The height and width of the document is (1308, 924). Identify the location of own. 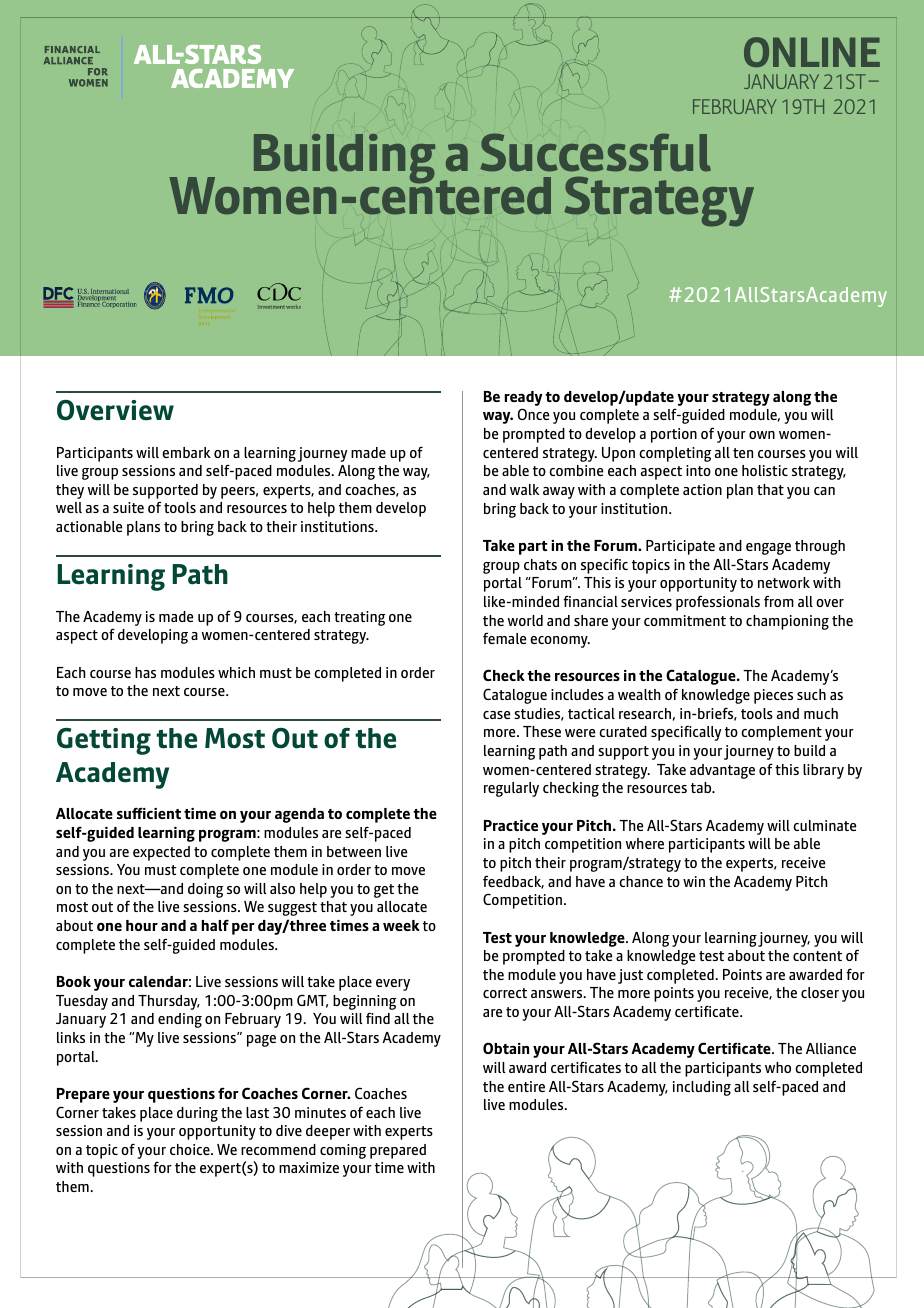
(762, 435).
